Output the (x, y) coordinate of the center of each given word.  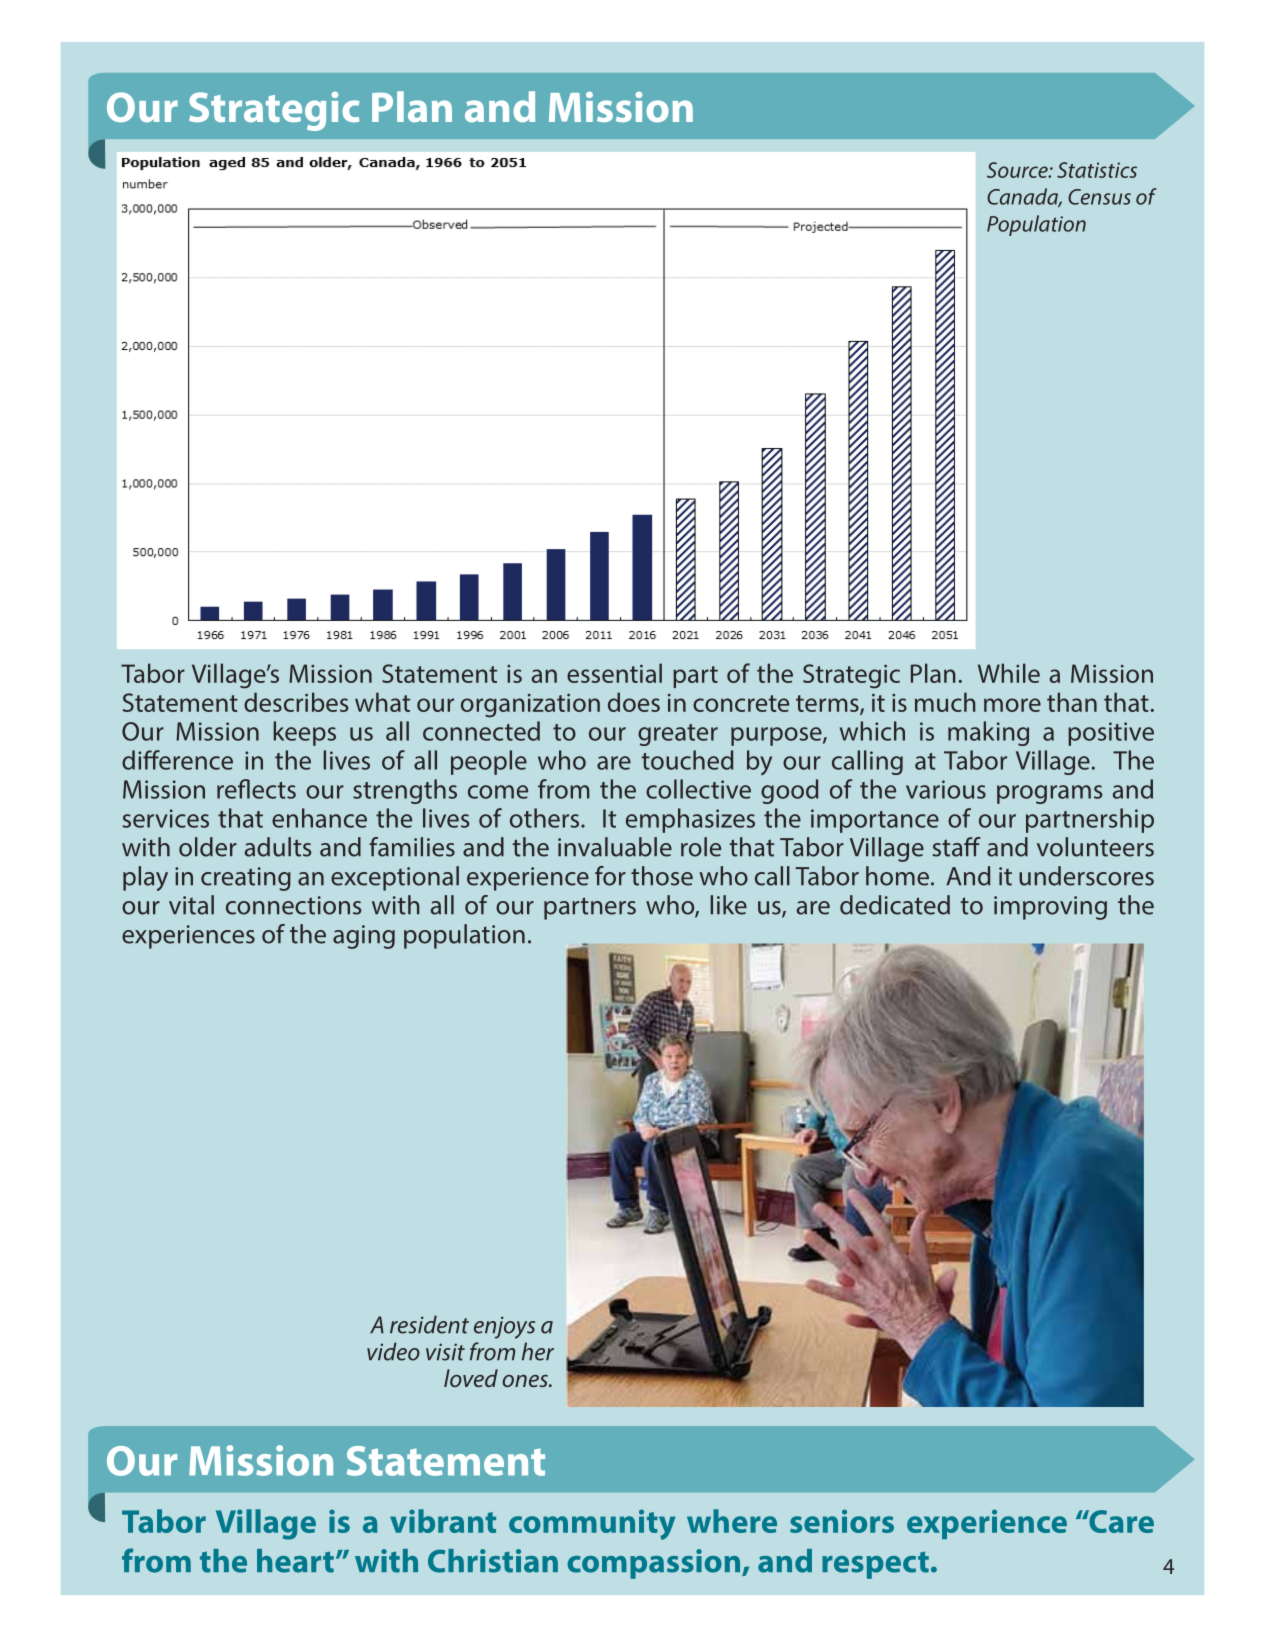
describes (296, 702)
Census (1099, 197)
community (592, 1524)
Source (1018, 170)
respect (875, 1565)
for (610, 876)
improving (1050, 908)
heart (295, 1561)
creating (246, 879)
